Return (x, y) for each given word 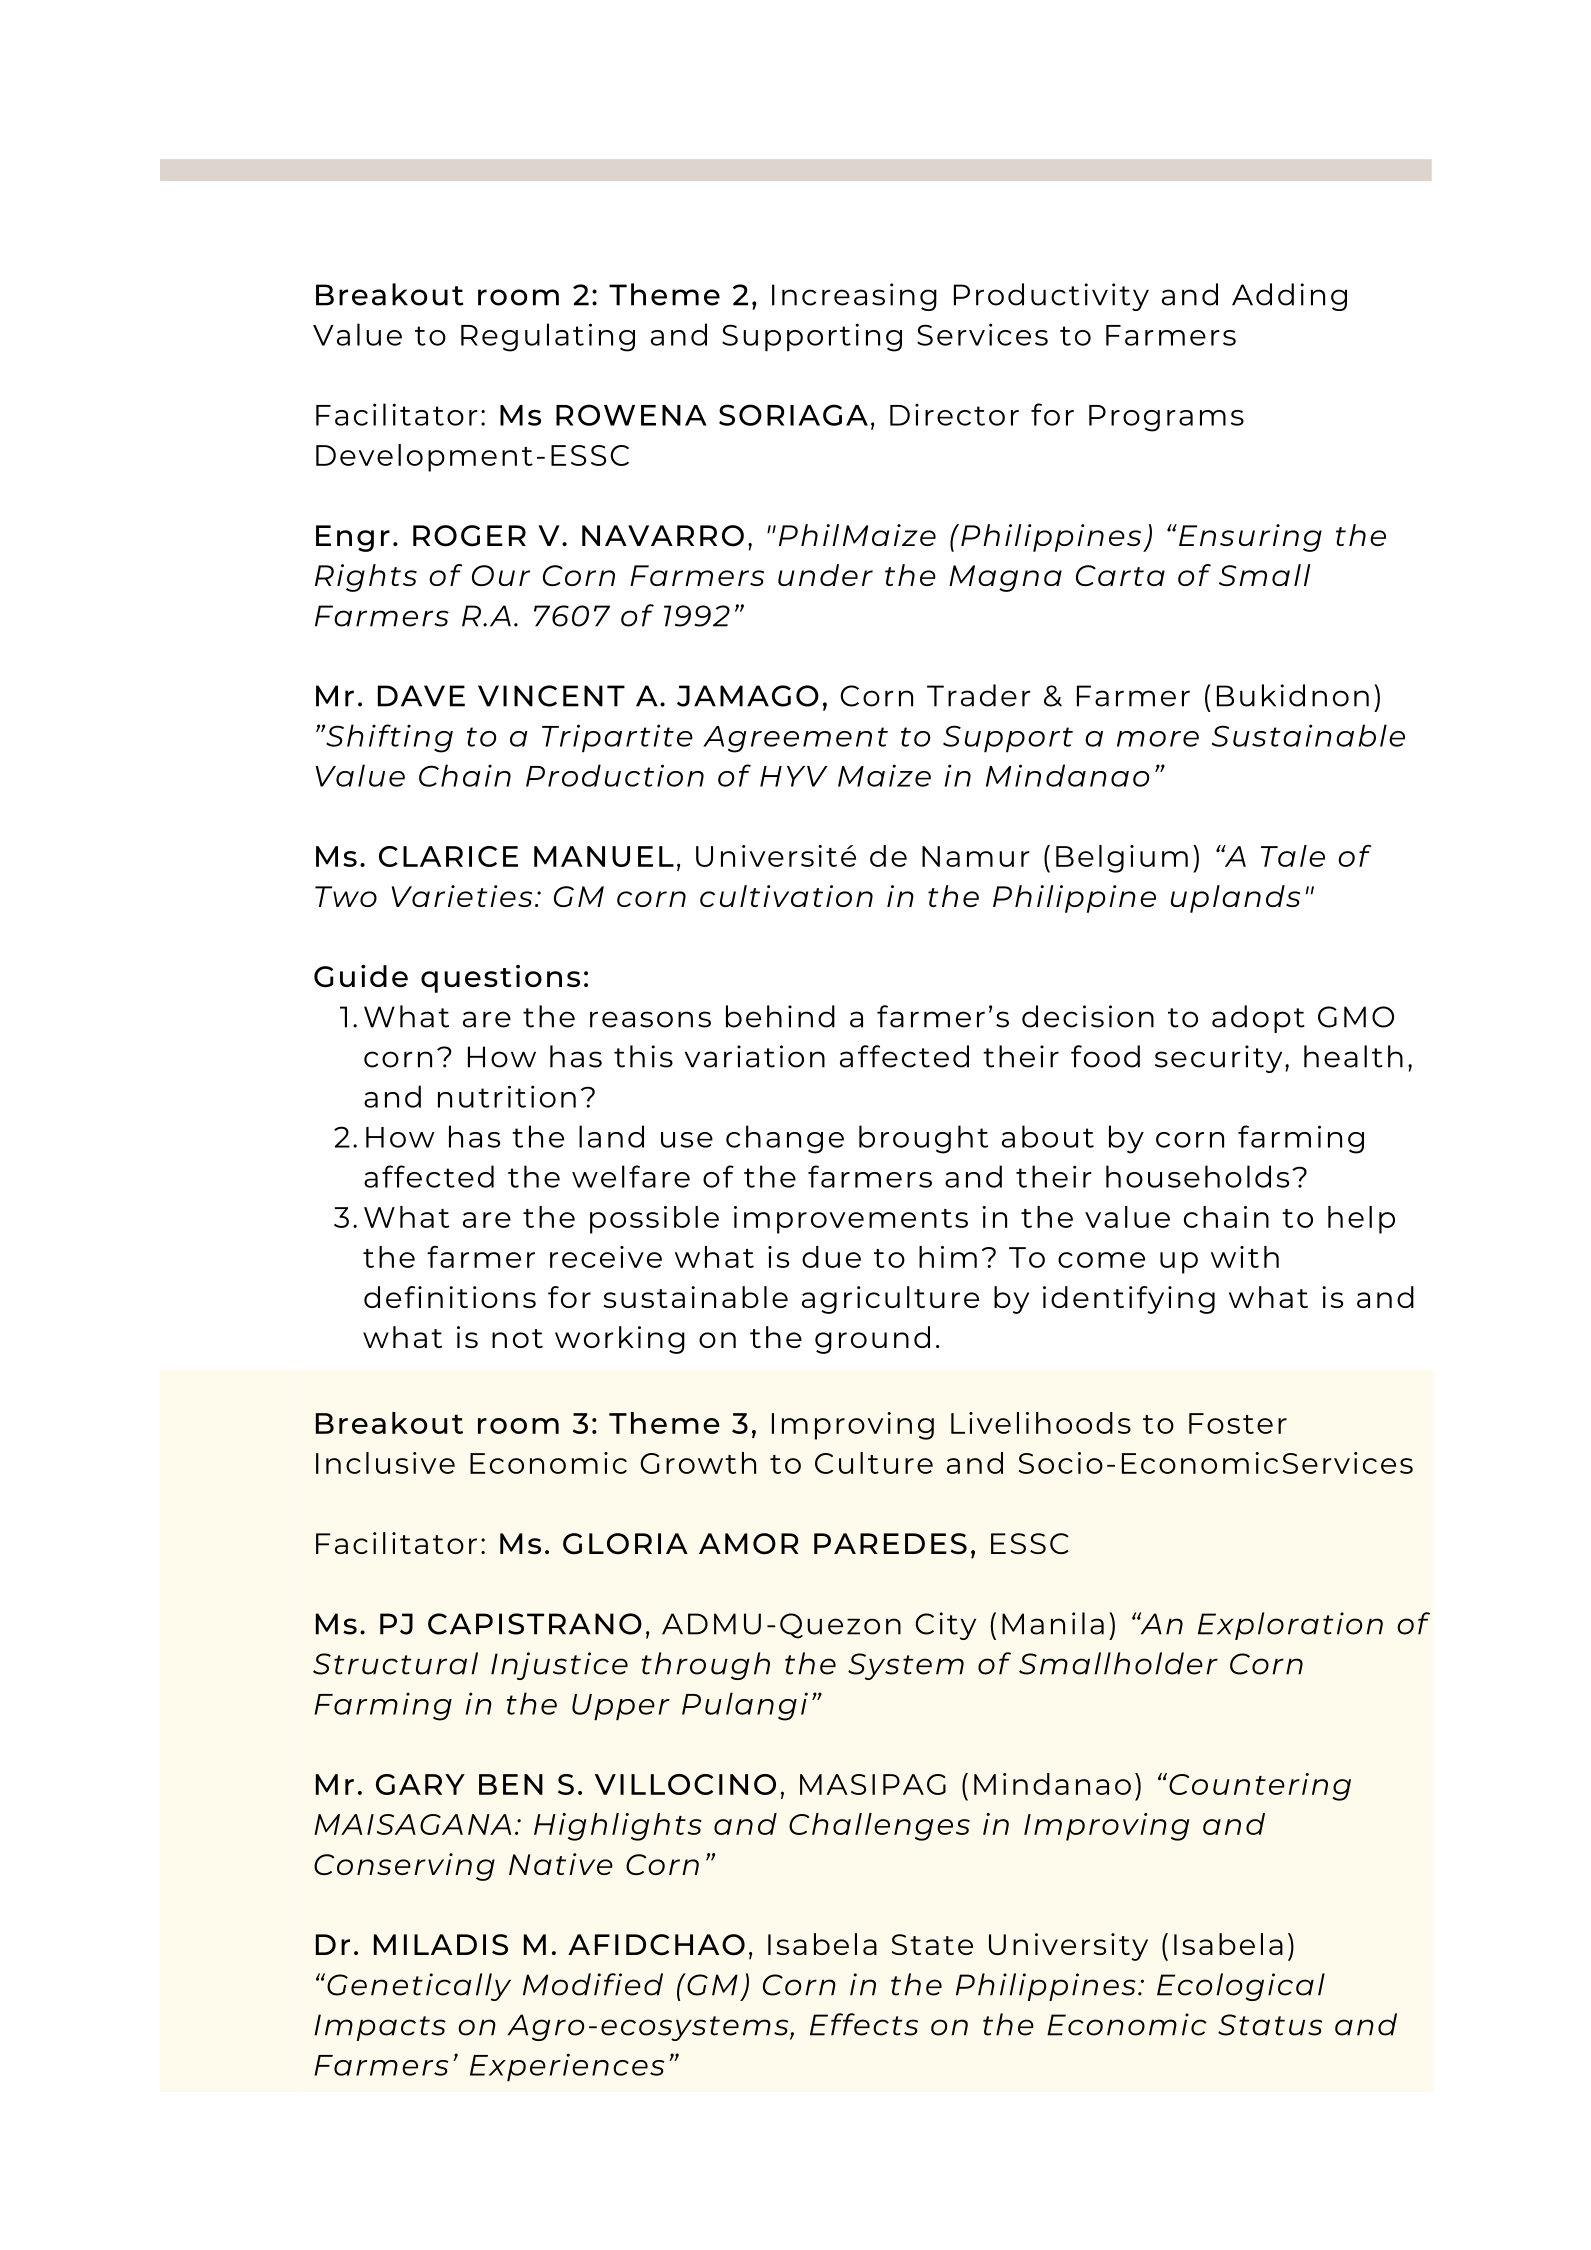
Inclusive (385, 1463)
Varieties (462, 896)
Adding (1289, 297)
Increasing (854, 297)
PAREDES (890, 1544)
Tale (1293, 856)
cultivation (786, 896)
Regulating (548, 337)
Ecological (1241, 1987)
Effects (864, 2024)
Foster (1238, 1423)
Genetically (419, 1987)
